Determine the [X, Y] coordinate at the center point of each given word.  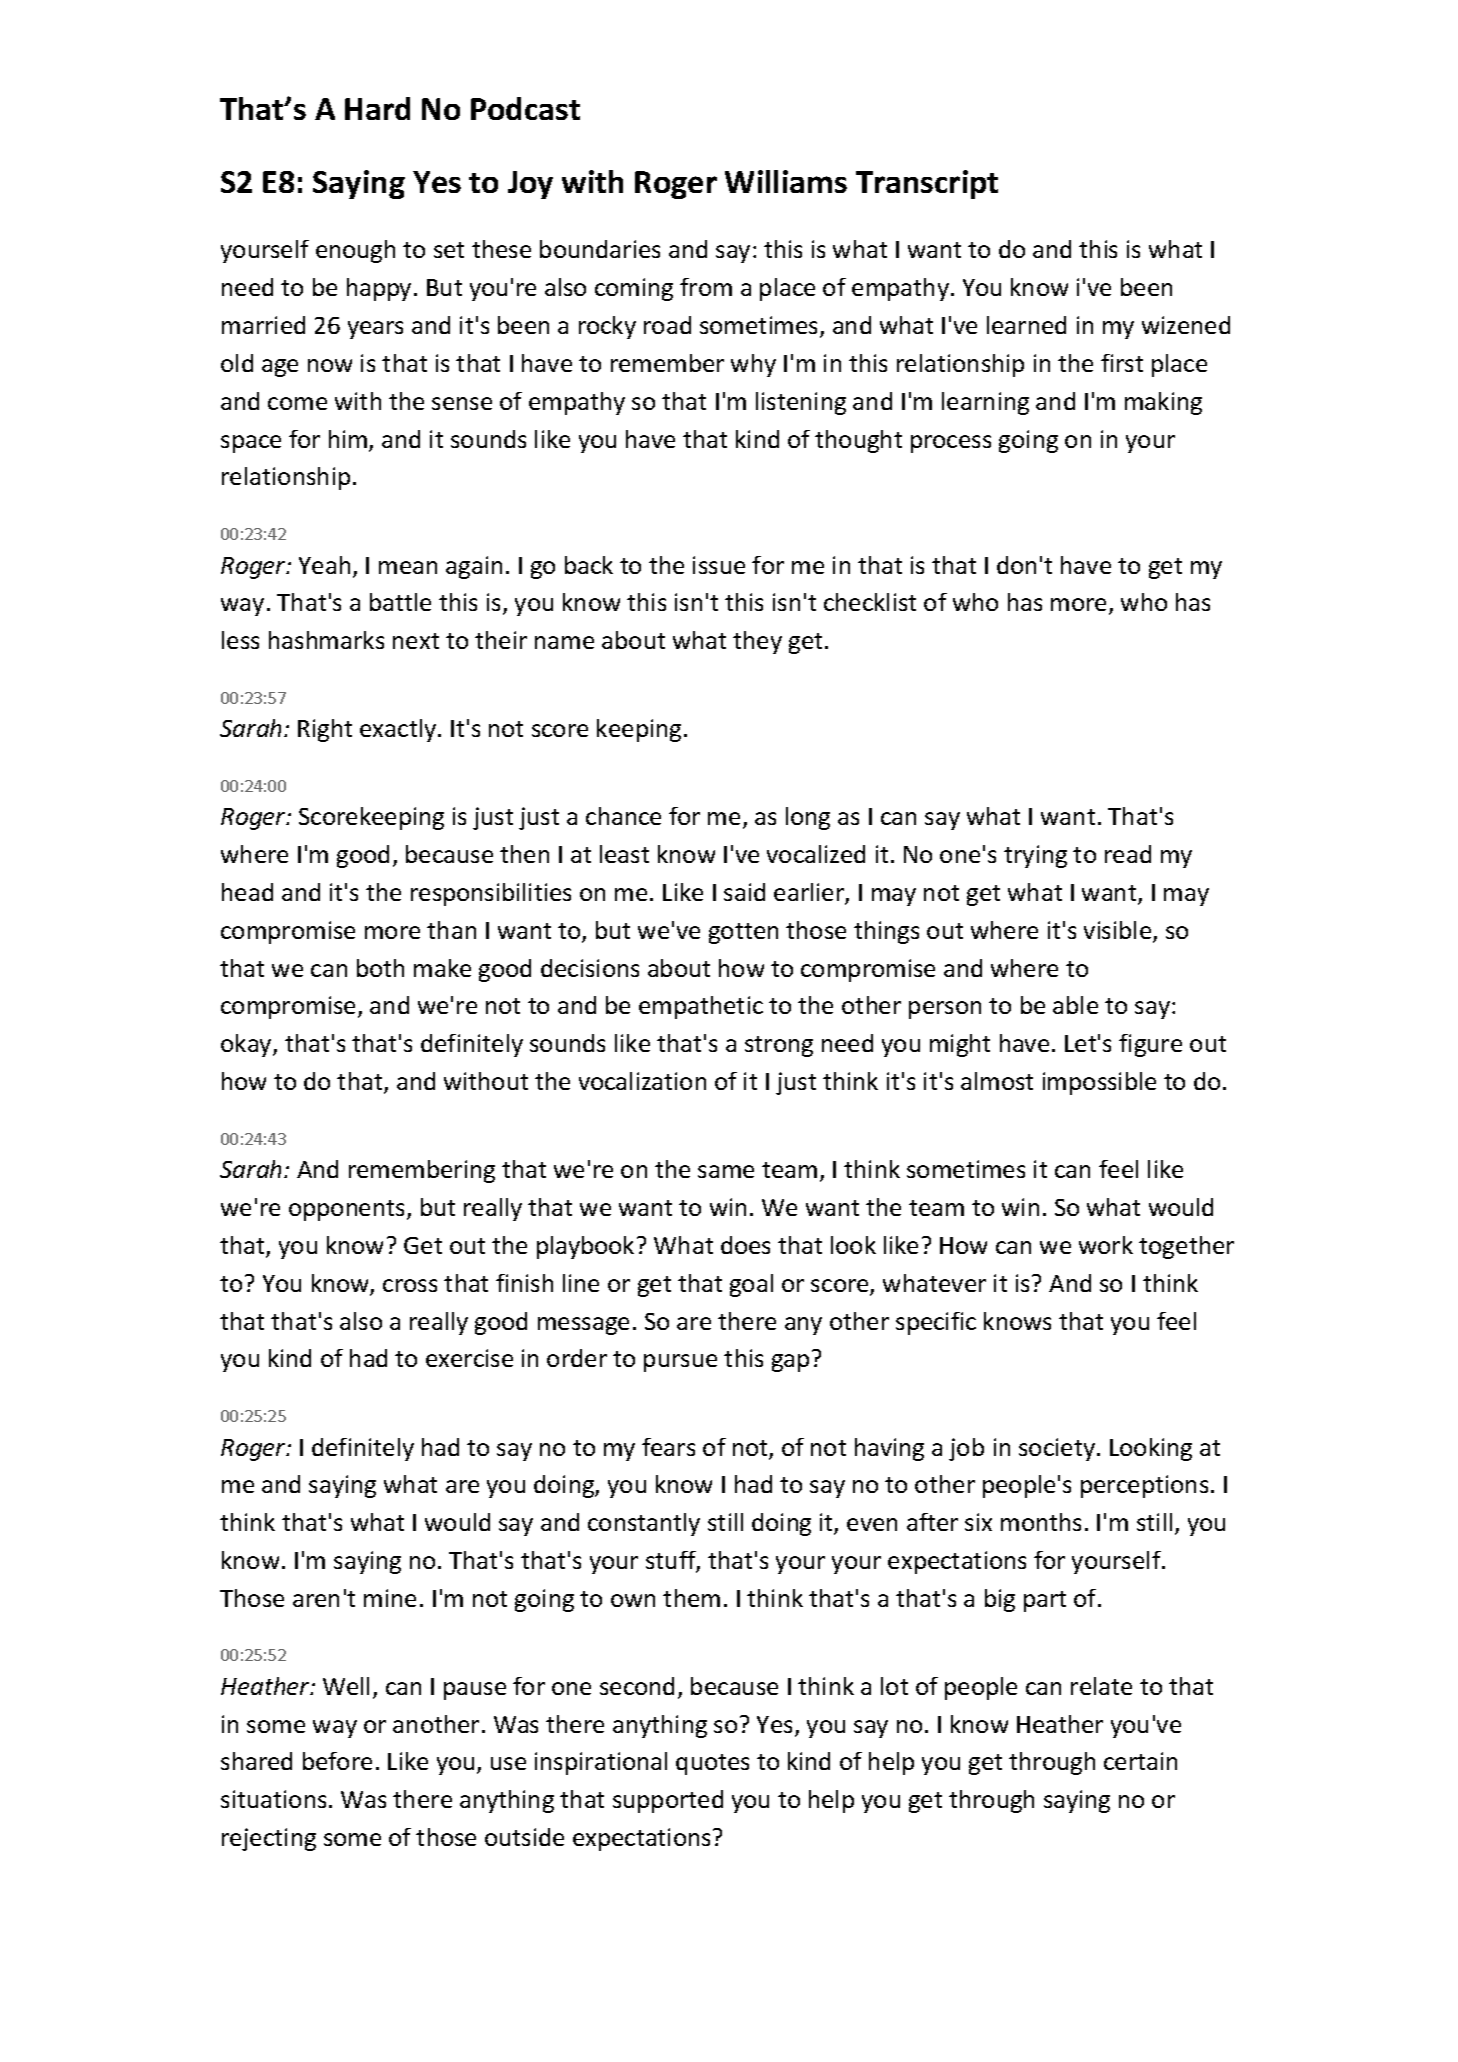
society [1057, 1449]
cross [410, 1285]
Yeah [324, 565]
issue [719, 565]
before [337, 1761]
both [380, 968]
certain [1140, 1761]
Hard [377, 108]
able [1075, 1005]
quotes [712, 1764]
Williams [786, 181]
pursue [680, 1363]
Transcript [927, 184]
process [951, 444]
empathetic [701, 1007]
